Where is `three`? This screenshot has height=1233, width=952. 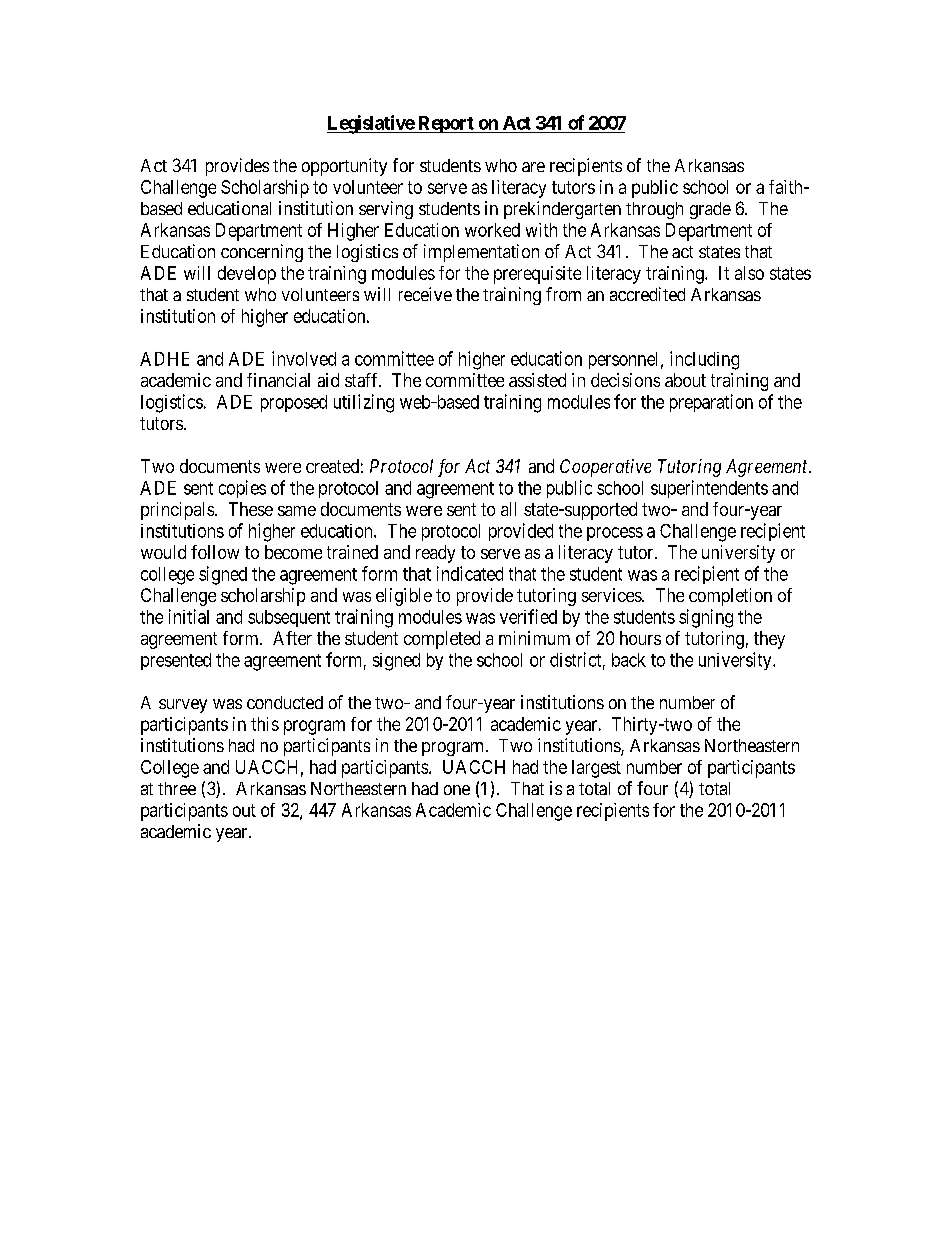
three is located at coordinates (177, 788).
